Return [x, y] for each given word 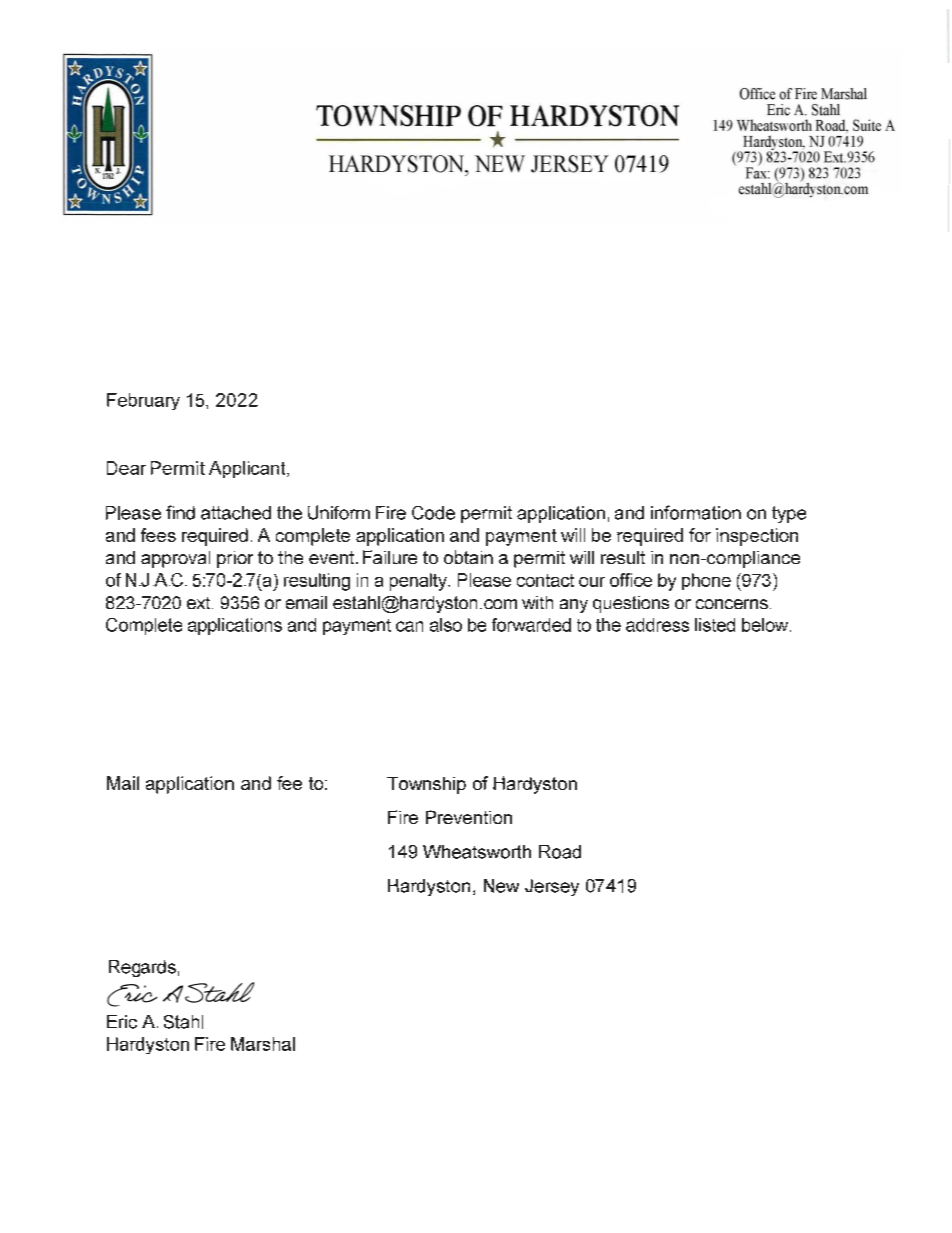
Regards [142, 968]
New [501, 886]
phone [706, 581]
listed [715, 625]
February [143, 401]
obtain [468, 557]
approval [175, 559]
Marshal [263, 1044]
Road [560, 852]
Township [426, 785]
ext [200, 603]
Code [433, 513]
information [696, 512]
